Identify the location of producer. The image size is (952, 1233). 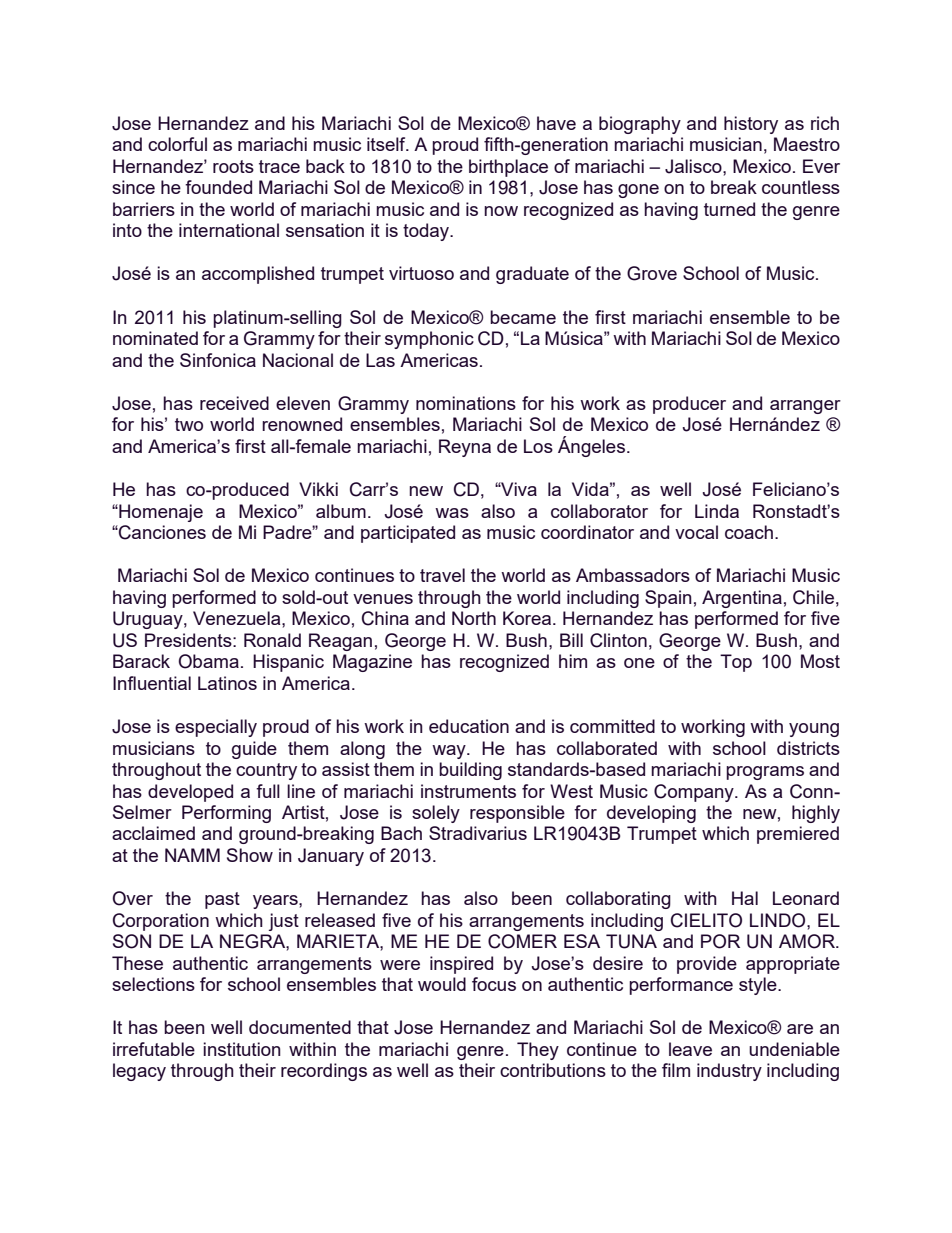
(689, 405).
